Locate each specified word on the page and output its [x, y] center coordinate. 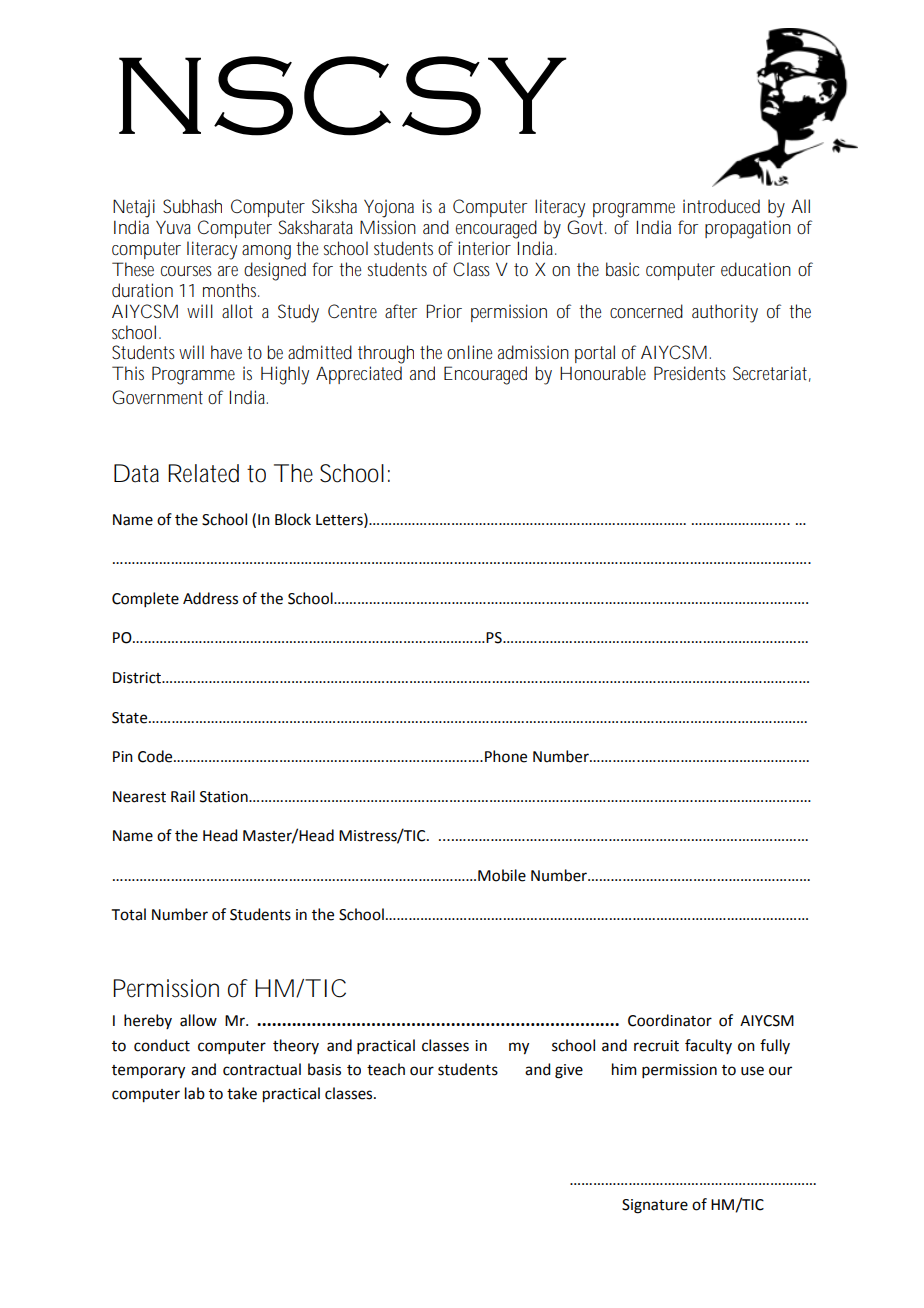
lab [195, 1093]
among [270, 252]
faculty [708, 1046]
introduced [721, 206]
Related [203, 473]
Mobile [502, 875]
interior [484, 248]
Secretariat [772, 374]
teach [386, 1069]
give [569, 1071]
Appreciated [359, 375]
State [131, 718]
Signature [655, 1206]
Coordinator [670, 1020]
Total [129, 914]
